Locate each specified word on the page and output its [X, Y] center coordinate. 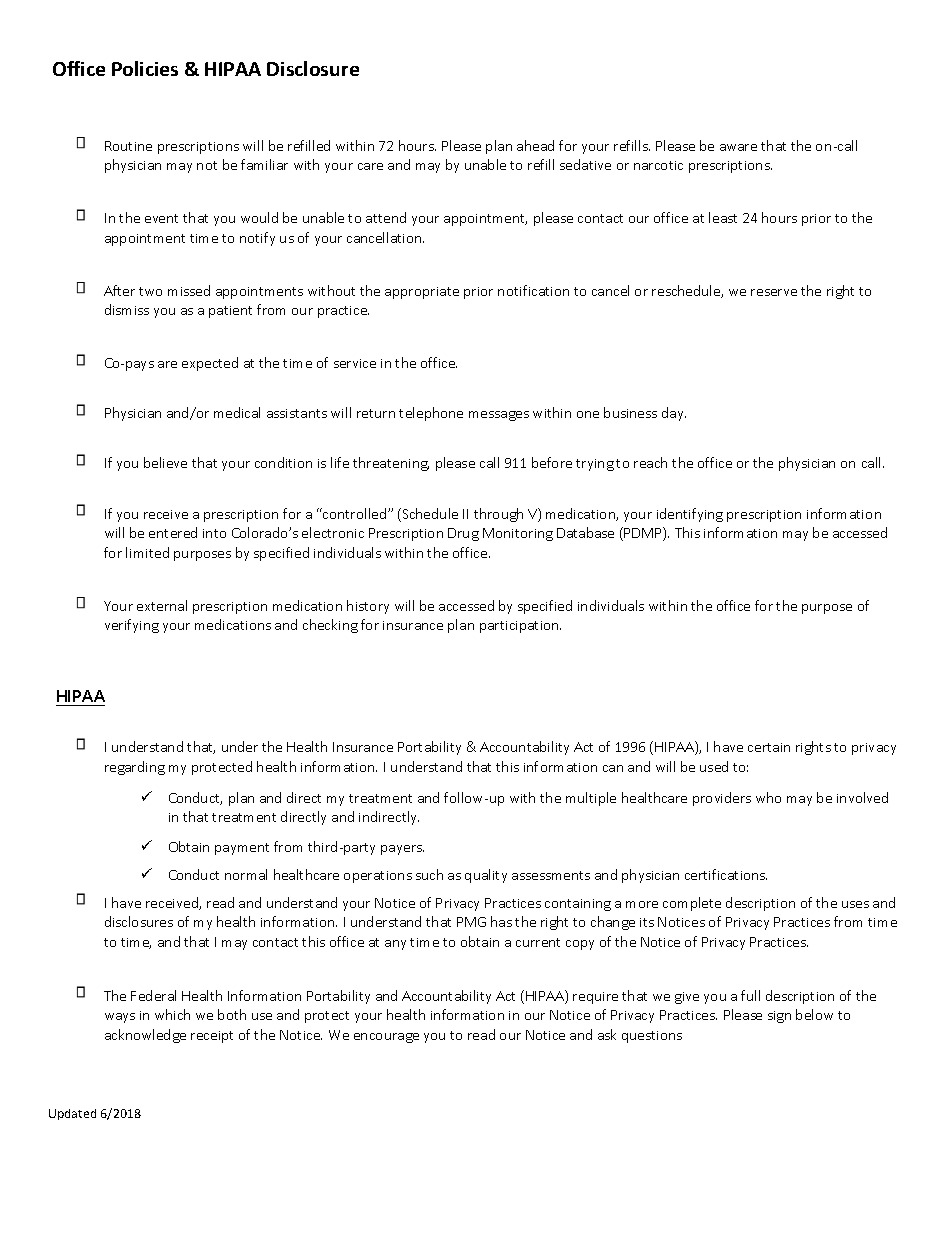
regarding [135, 768]
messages [499, 416]
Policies [145, 68]
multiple [591, 799]
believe [165, 462]
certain [769, 747]
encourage [386, 1038]
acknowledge [145, 1036]
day [674, 414]
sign [779, 1017]
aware [738, 147]
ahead [535, 145]
